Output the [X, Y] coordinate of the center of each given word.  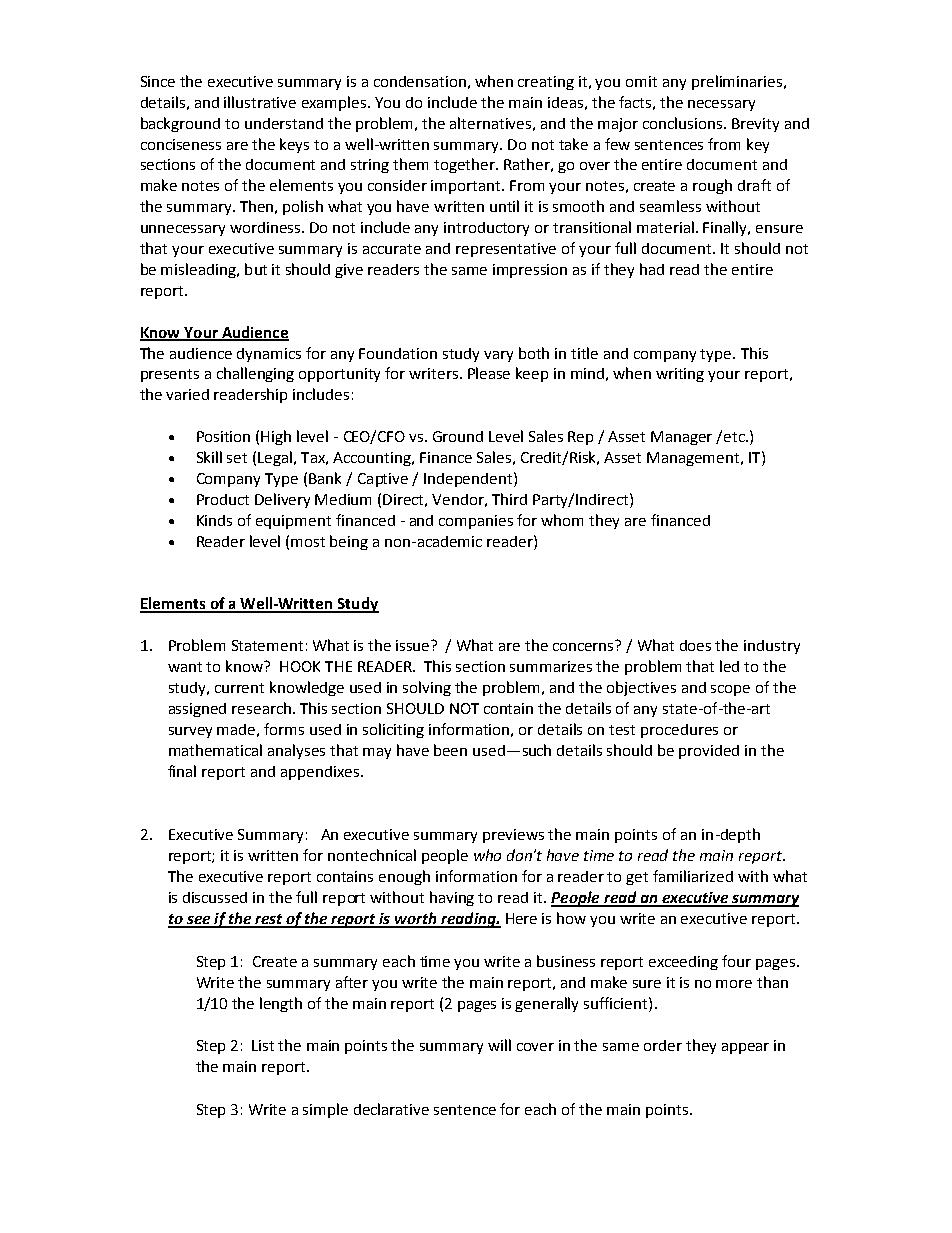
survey [190, 732]
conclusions [684, 123]
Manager [681, 438]
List [263, 1045]
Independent [469, 479]
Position [223, 436]
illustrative [260, 102]
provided [709, 752]
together [466, 165]
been [450, 750]
